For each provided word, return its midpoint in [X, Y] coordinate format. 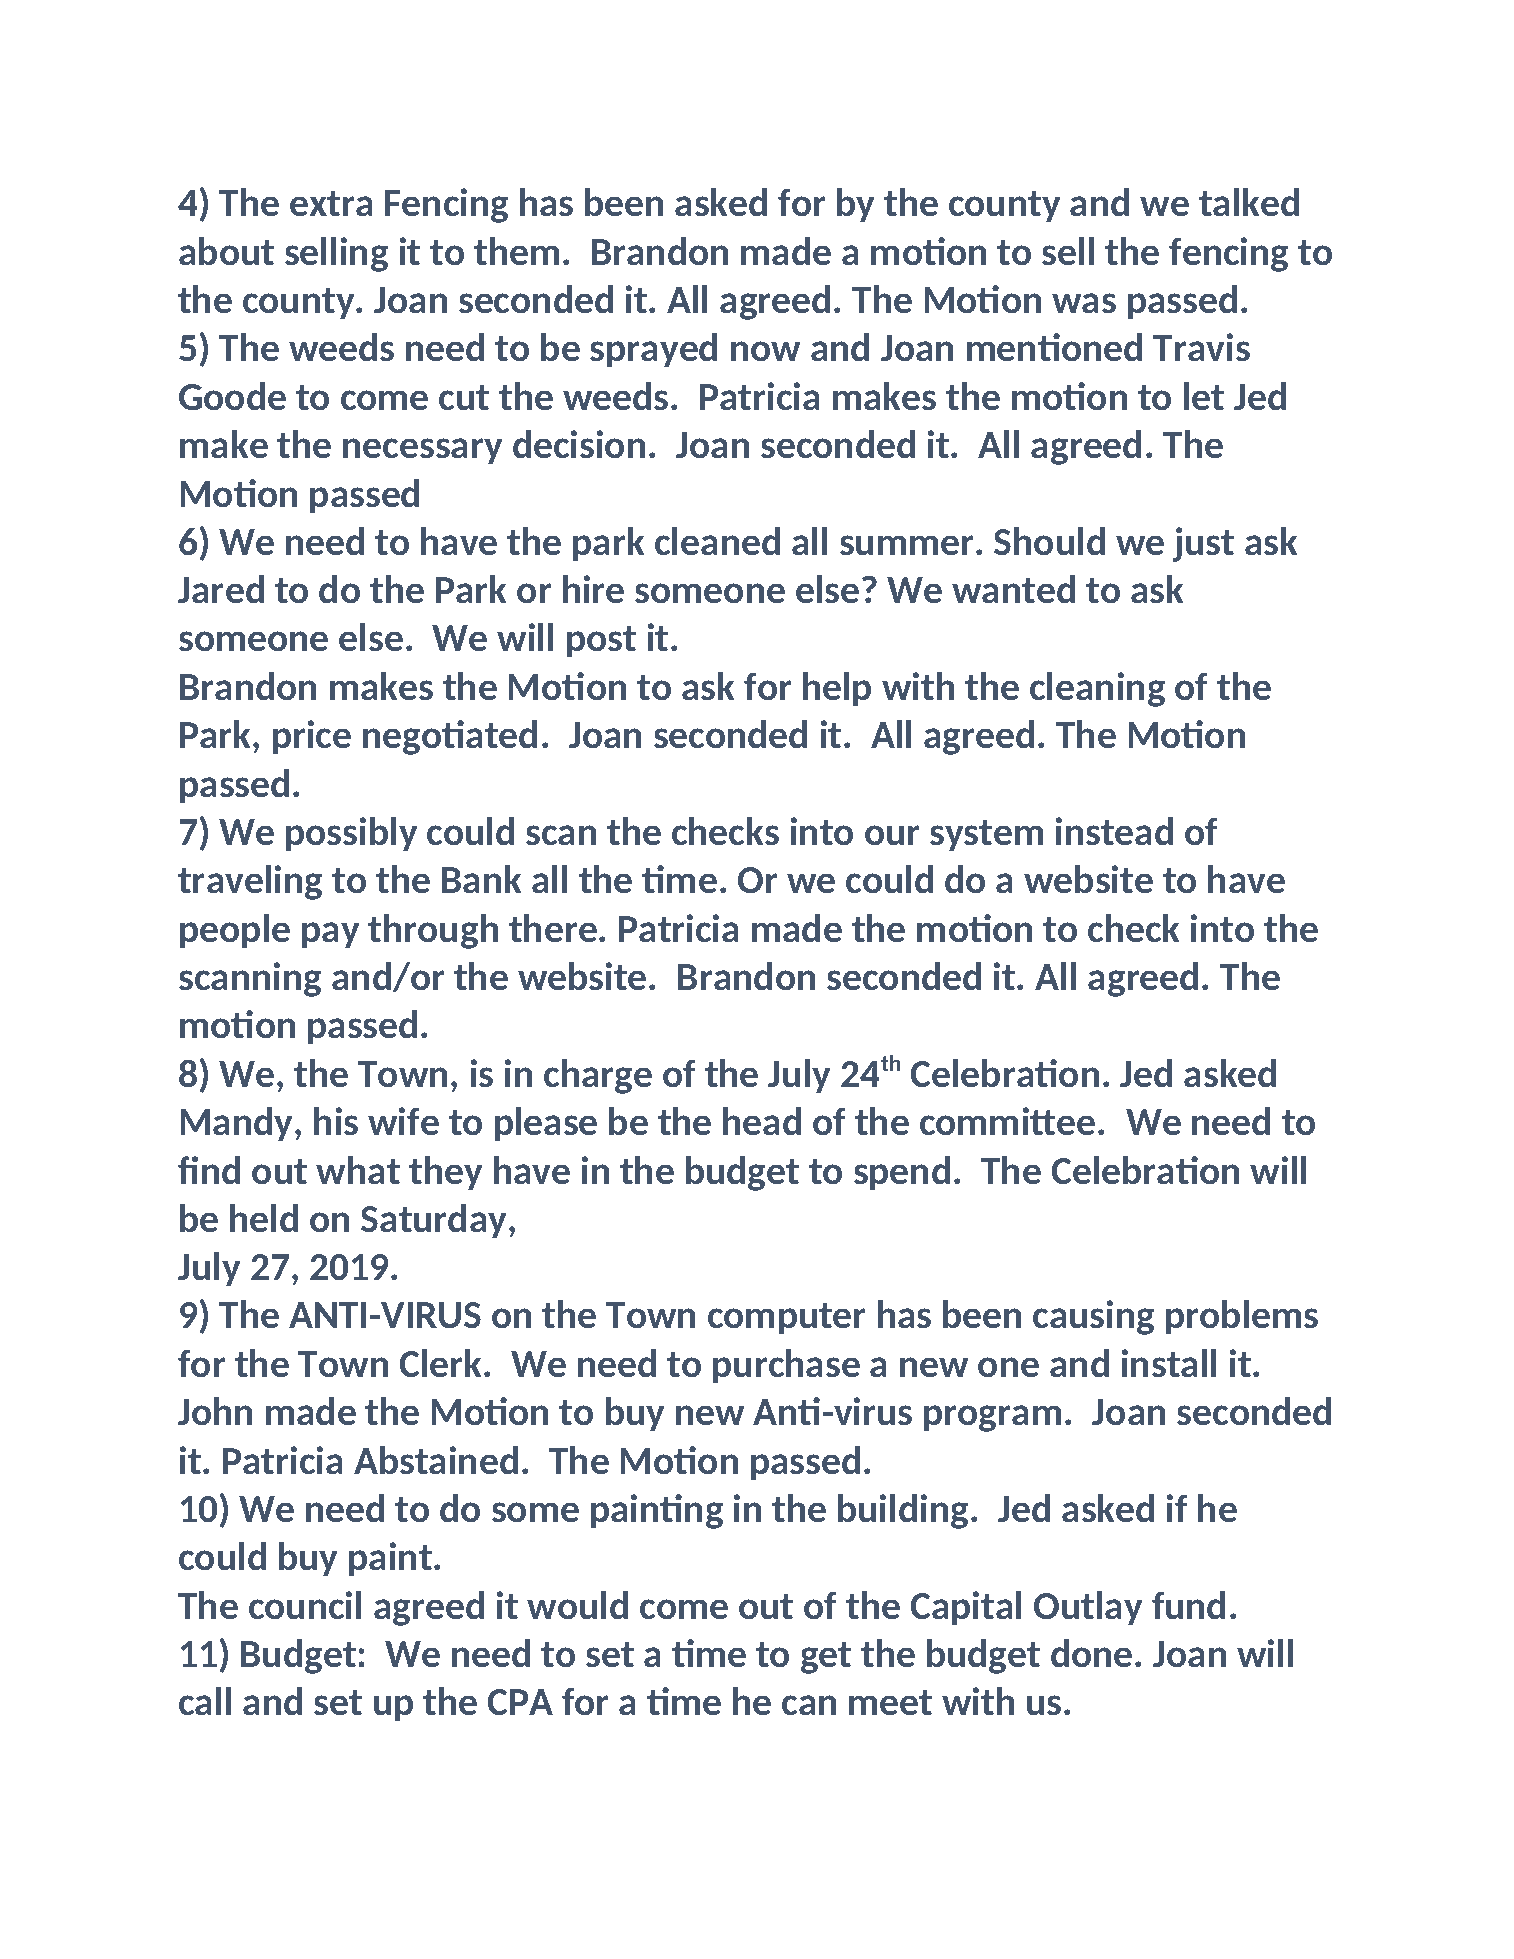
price [312, 737]
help [837, 689]
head [762, 1121]
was [1084, 303]
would [577, 1605]
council [305, 1605]
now [765, 351]
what [358, 1170]
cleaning [1097, 689]
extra [331, 203]
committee [1007, 1121]
